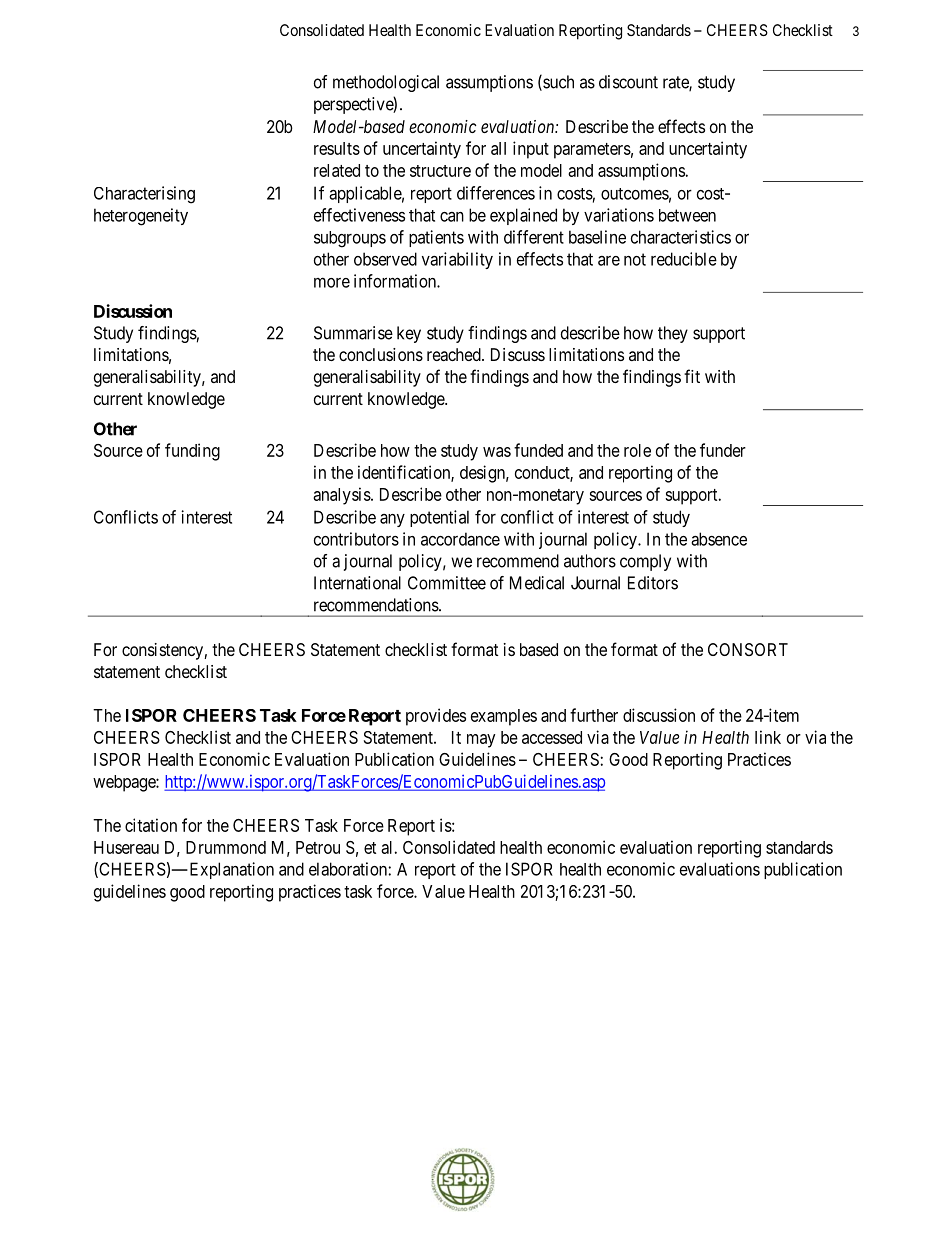 The image size is (952, 1233). I want to click on Drummond, so click(226, 847).
